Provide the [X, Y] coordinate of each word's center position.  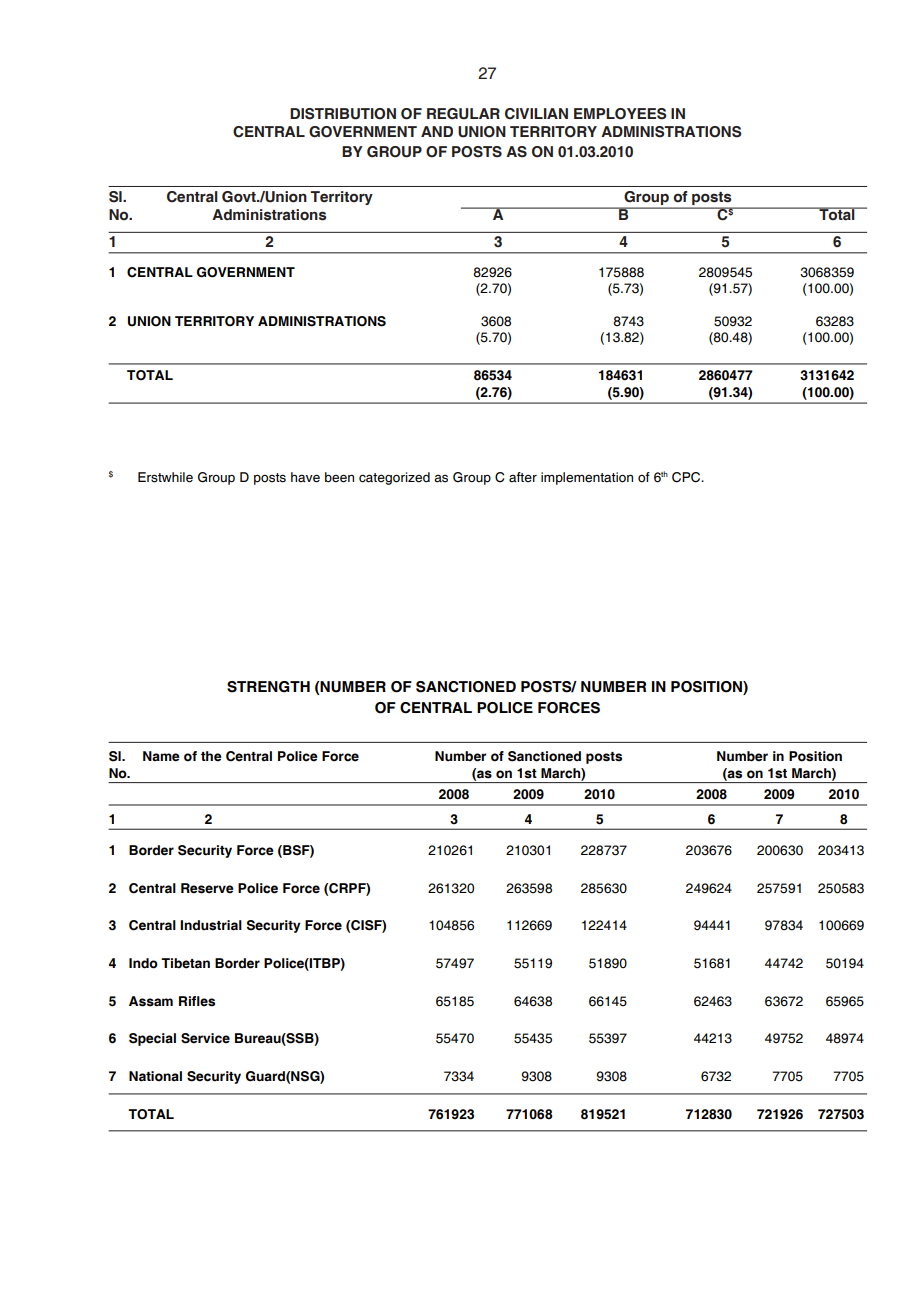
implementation [587, 478]
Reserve [207, 888]
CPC [687, 477]
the [211, 756]
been [339, 477]
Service [205, 1038]
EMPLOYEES [620, 114]
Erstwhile [165, 477]
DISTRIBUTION [343, 114]
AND [437, 131]
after [523, 477]
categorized [394, 478]
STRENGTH [268, 687]
